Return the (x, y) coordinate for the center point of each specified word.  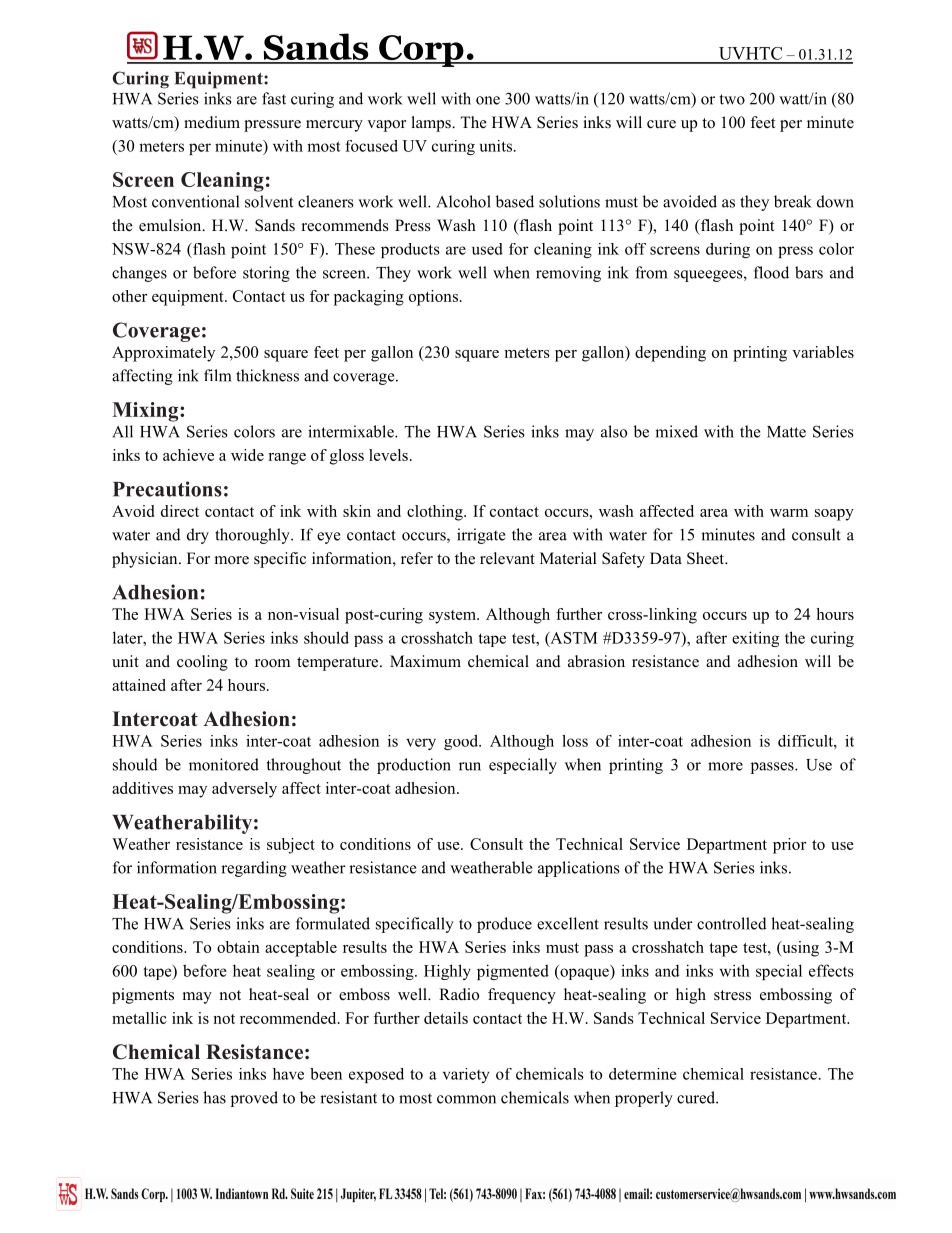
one (488, 100)
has (214, 1097)
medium (212, 122)
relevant (507, 558)
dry (198, 536)
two (732, 99)
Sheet (707, 558)
